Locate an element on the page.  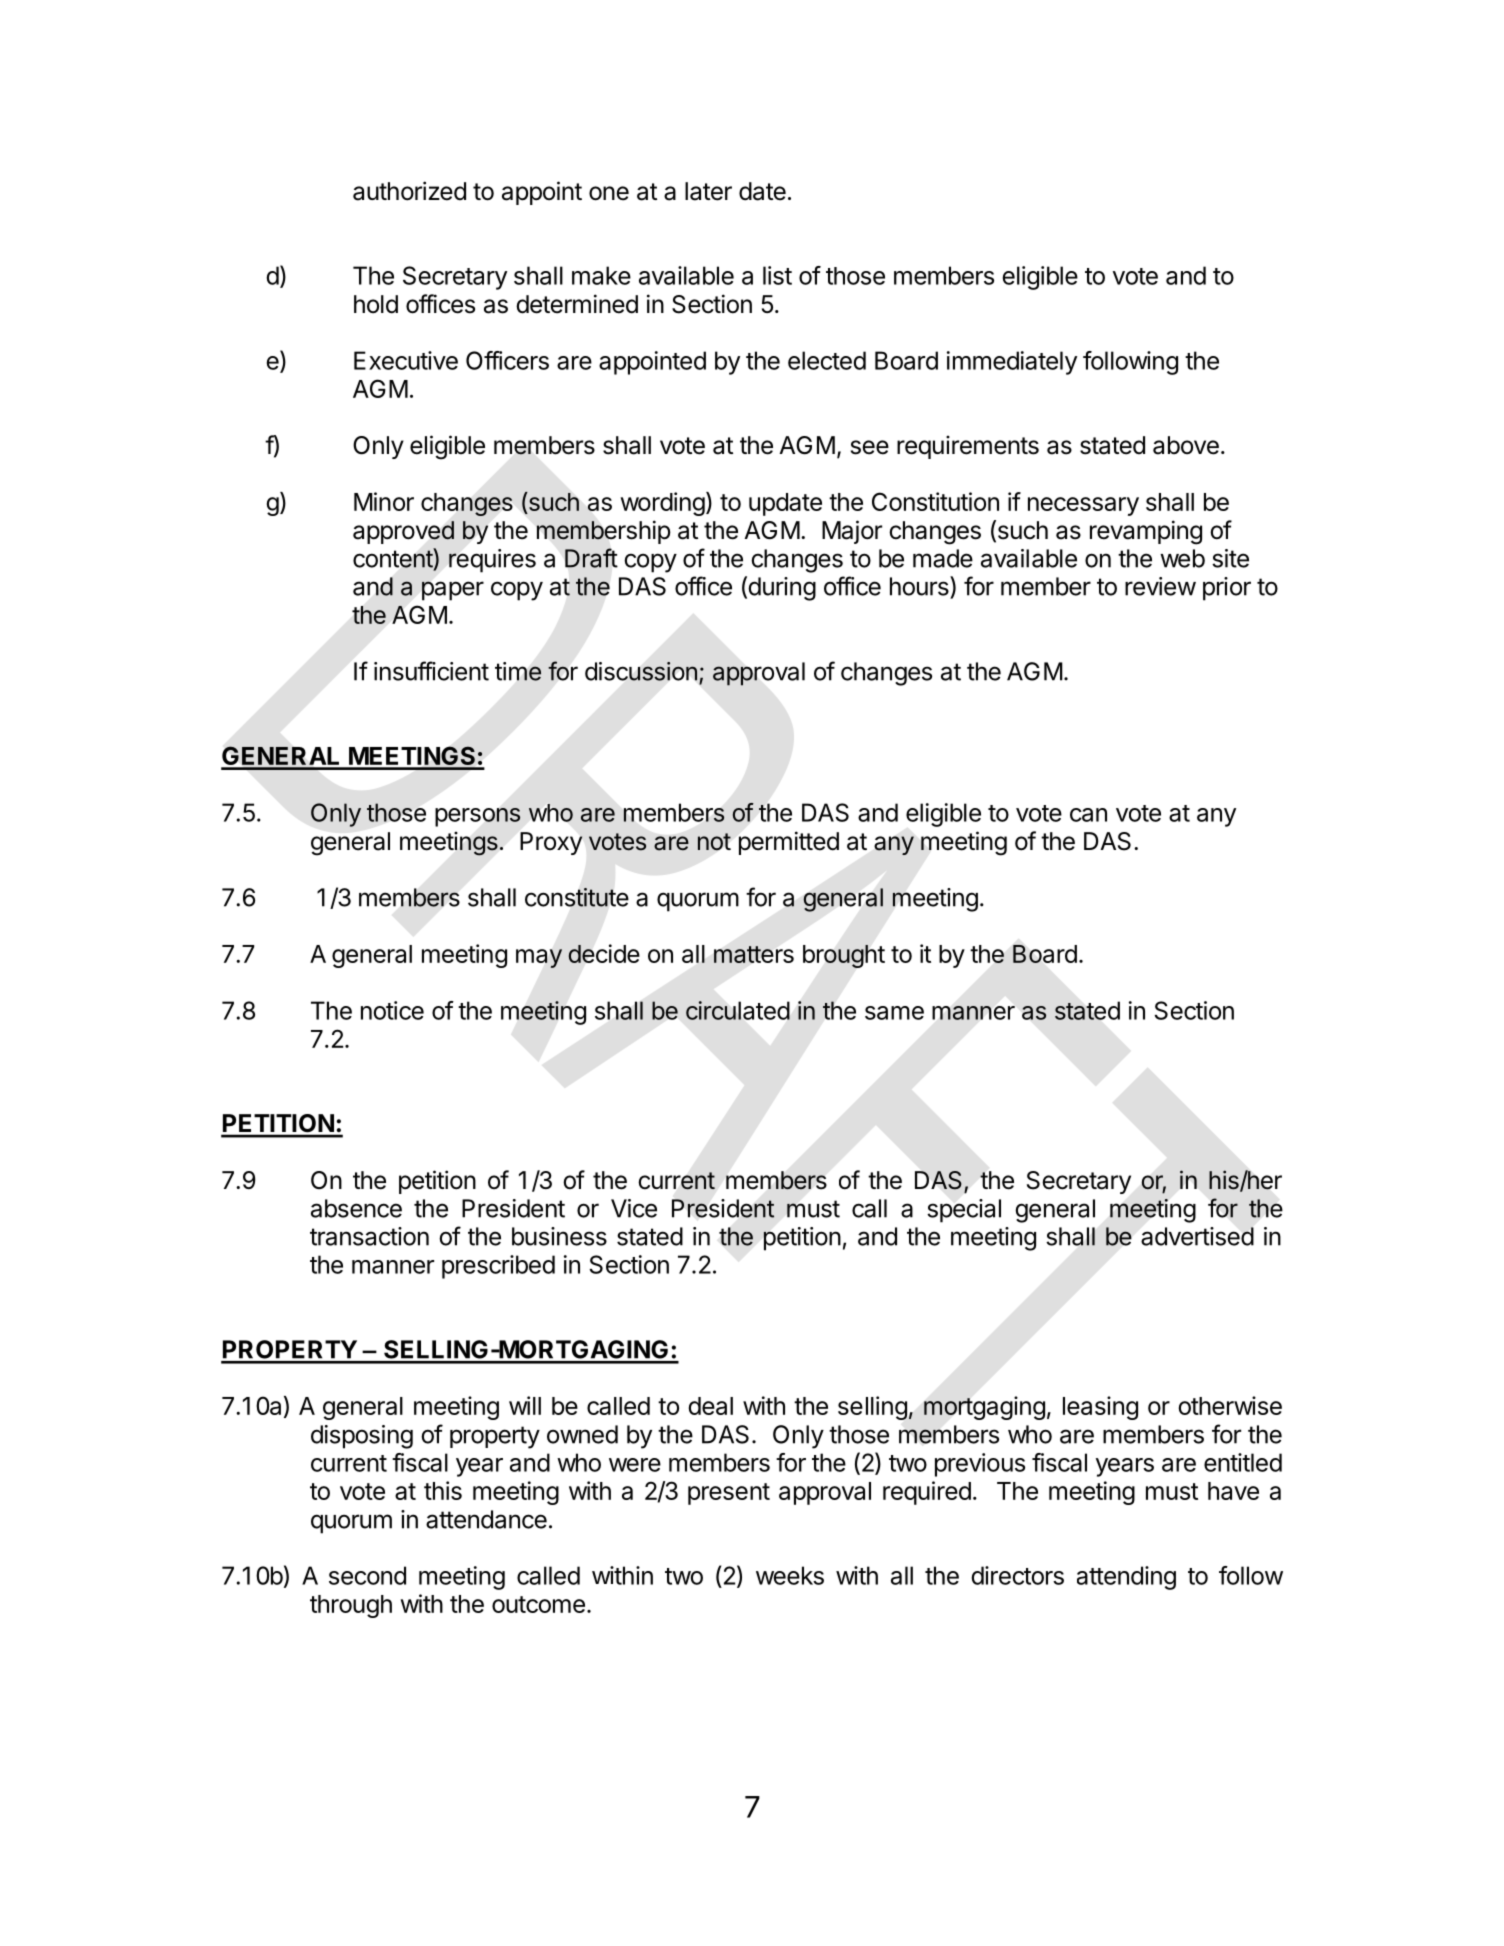
discussion is located at coordinates (641, 671).
